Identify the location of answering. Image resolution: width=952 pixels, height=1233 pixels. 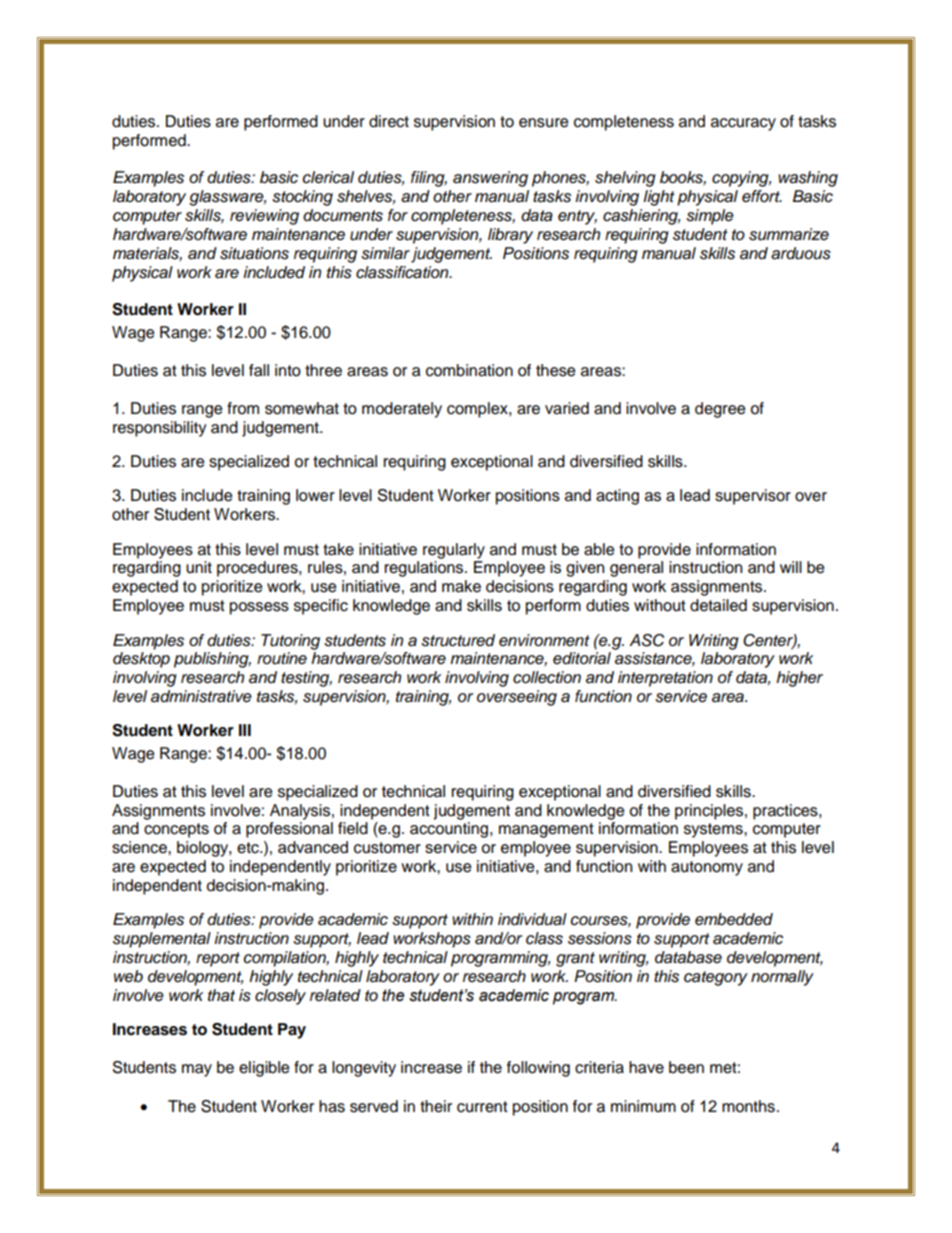
(490, 179).
